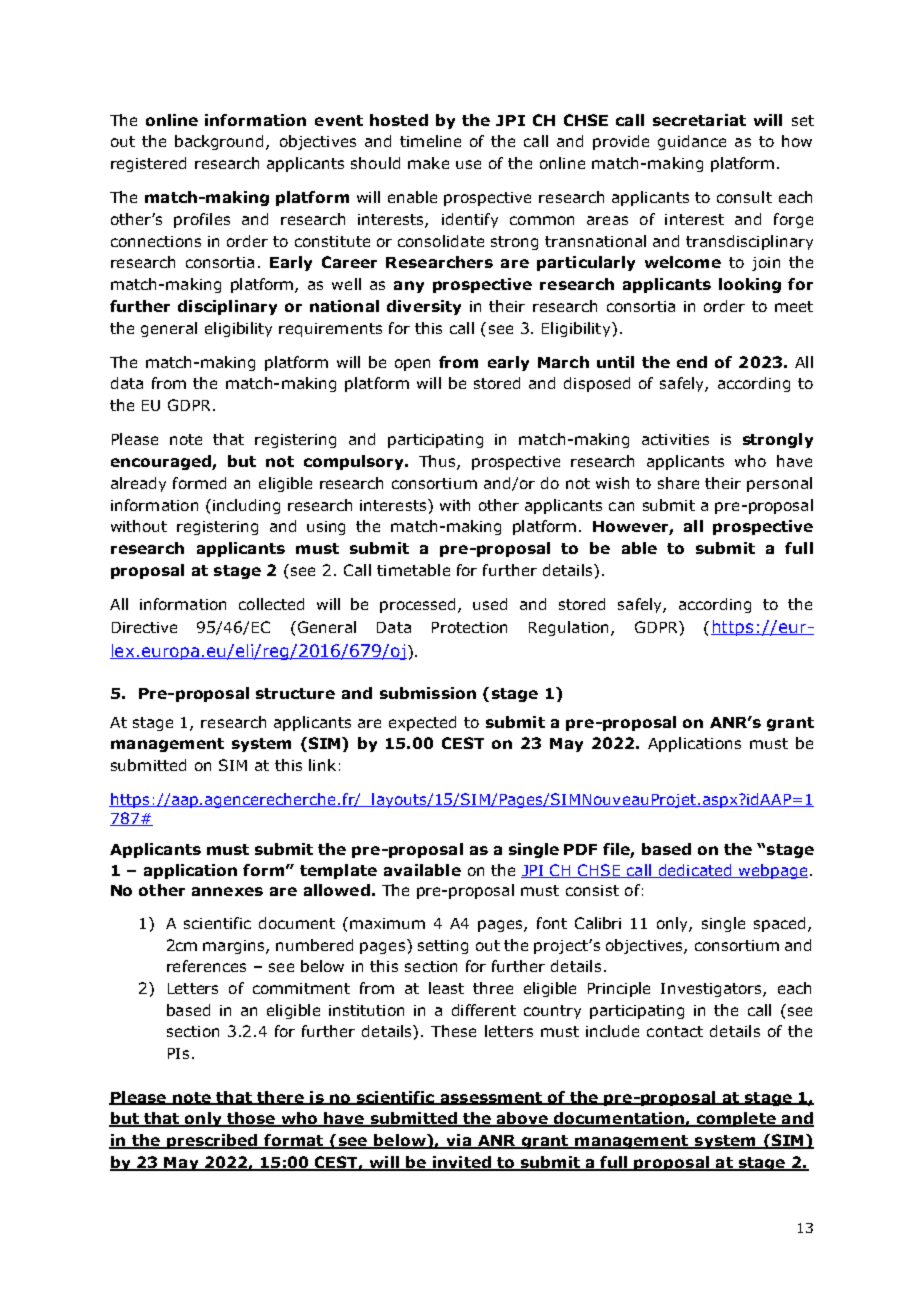 This screenshot has width=924, height=1308. I want to click on guidance, so click(692, 142).
